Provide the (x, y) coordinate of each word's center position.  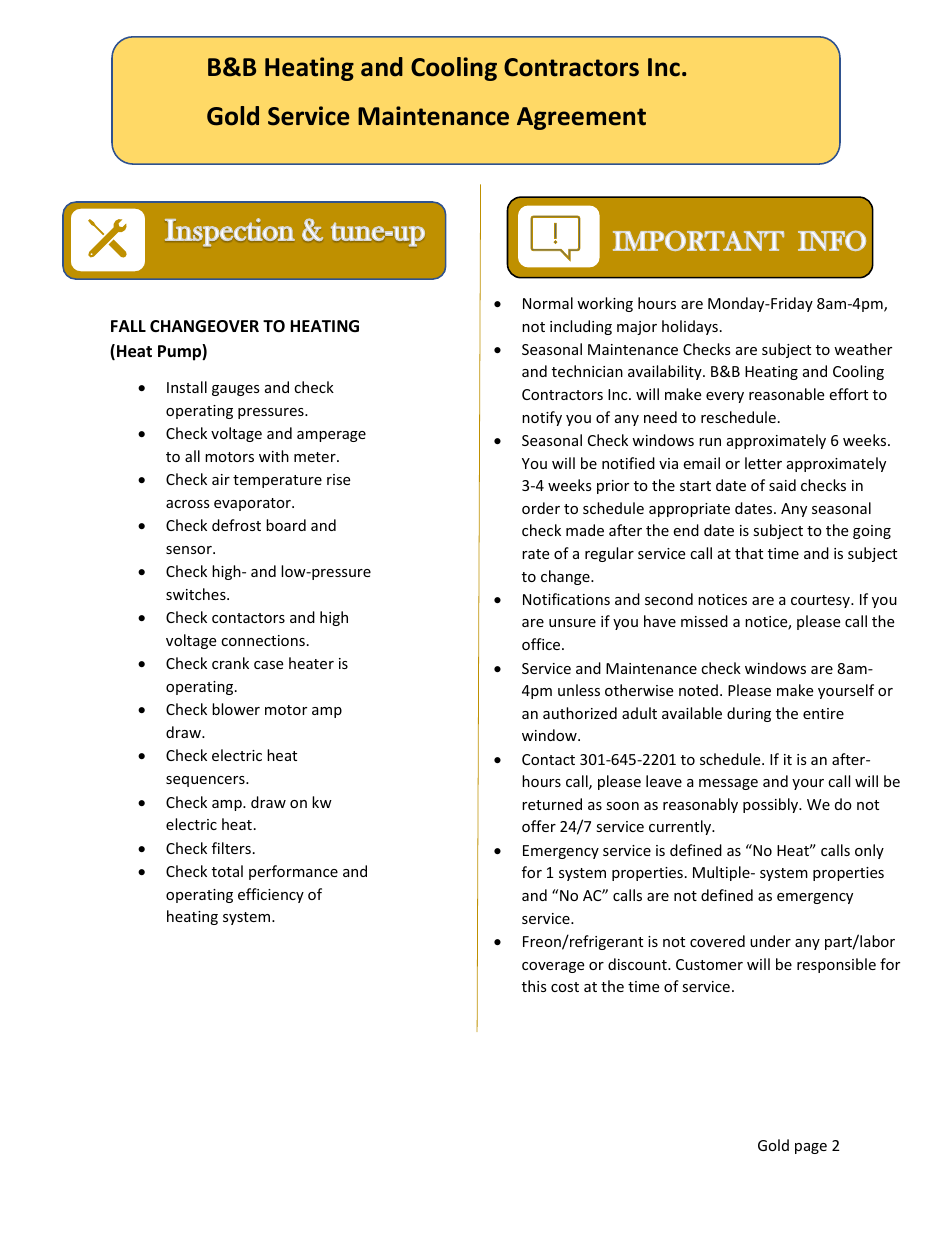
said (782, 485)
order (541, 508)
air (221, 479)
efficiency (271, 895)
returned (552, 804)
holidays (690, 327)
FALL (128, 326)
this (534, 986)
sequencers (206, 781)
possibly (772, 805)
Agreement (581, 118)
